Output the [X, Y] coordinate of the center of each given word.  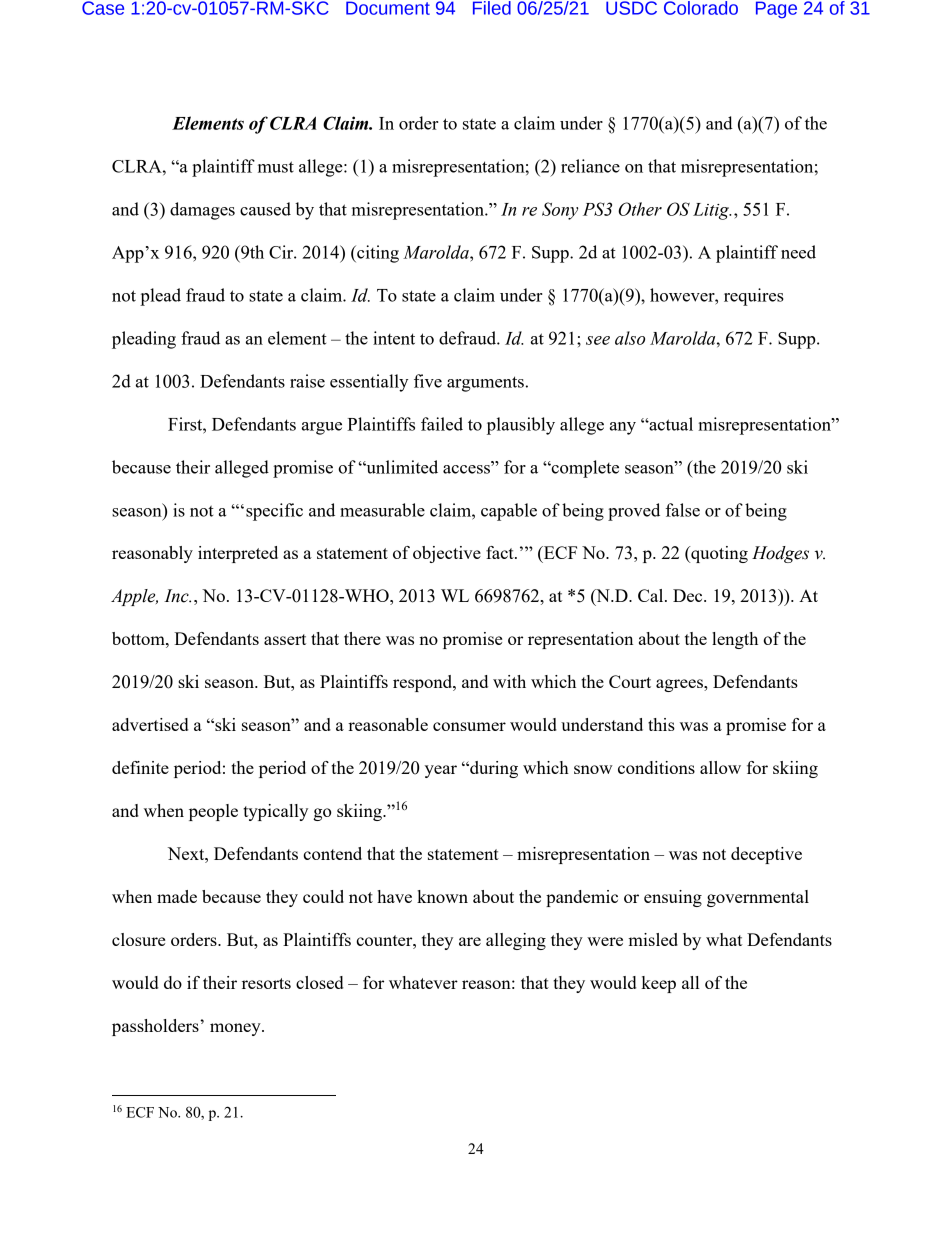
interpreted [238, 554]
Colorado [701, 8]
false [682, 510]
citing [377, 254]
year [441, 771]
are [470, 941]
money [236, 1029]
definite [140, 767]
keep [658, 984]
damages [202, 211]
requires [754, 297]
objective [447, 554]
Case [103, 8]
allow [720, 767]
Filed [492, 8]
